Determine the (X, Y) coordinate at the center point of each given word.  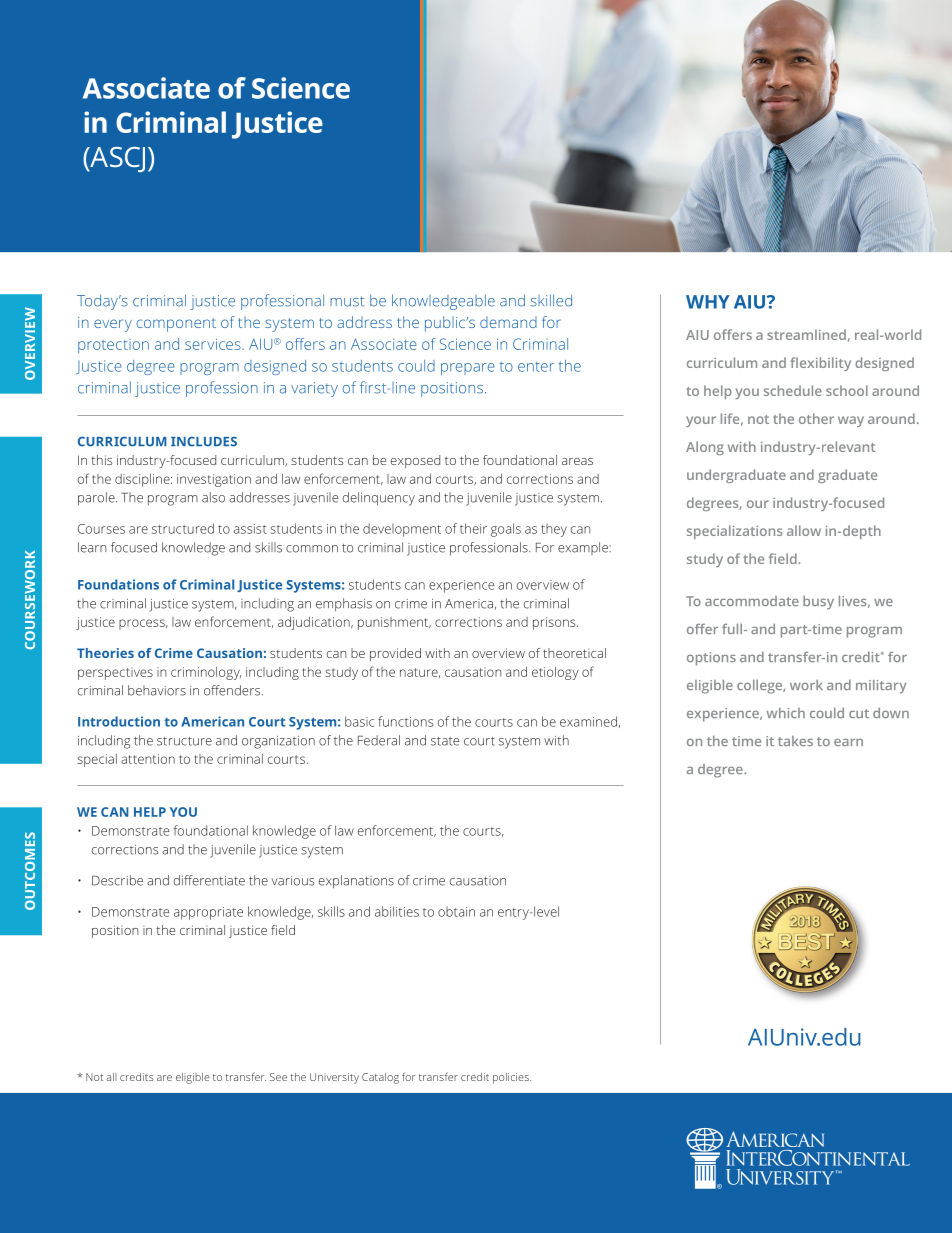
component (176, 325)
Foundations (118, 584)
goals (506, 530)
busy (818, 603)
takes (795, 741)
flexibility (820, 364)
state (445, 741)
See (278, 1077)
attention (148, 759)
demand (508, 322)
